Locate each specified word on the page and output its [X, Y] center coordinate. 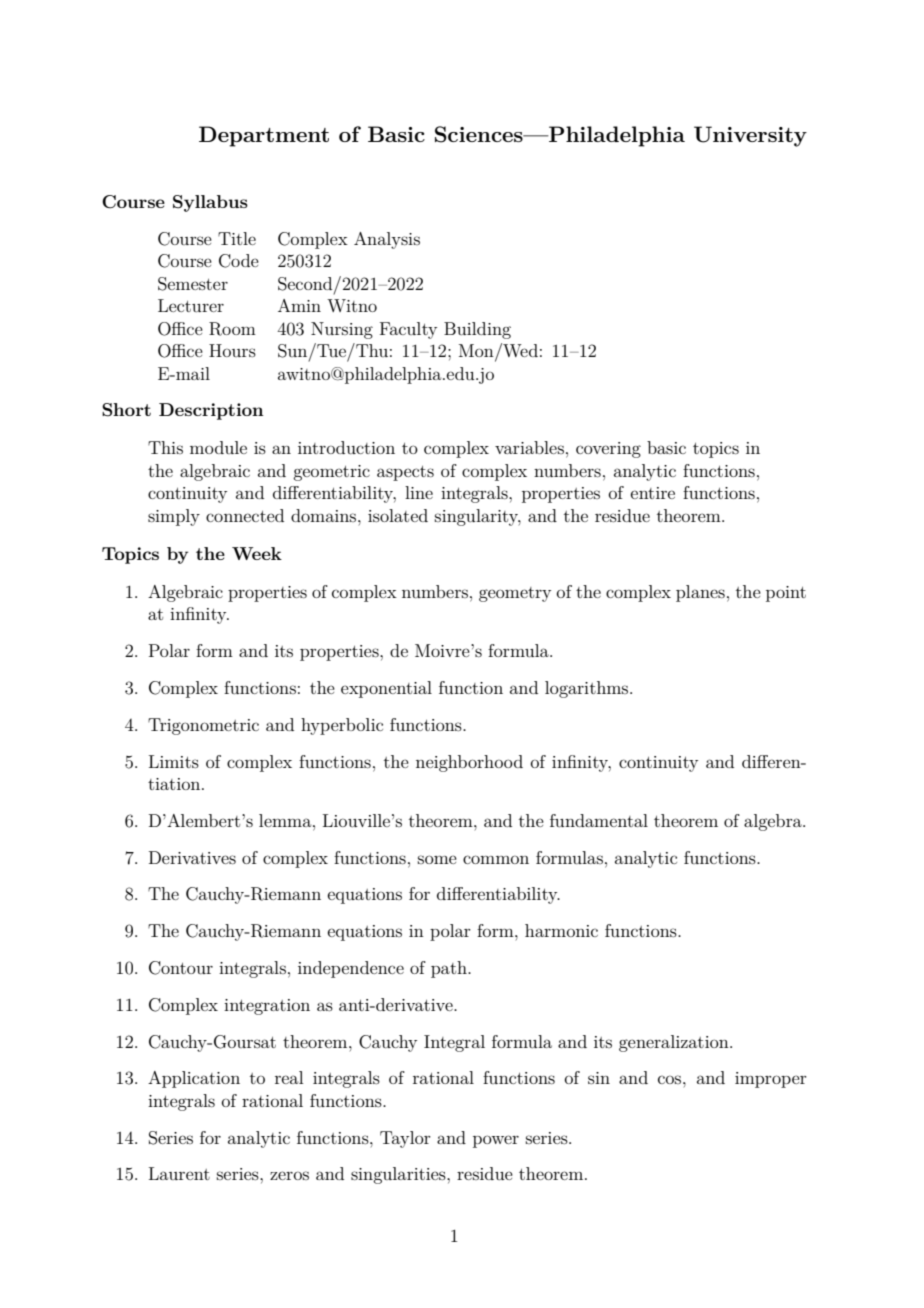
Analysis [387, 240]
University [750, 136]
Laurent [179, 1173]
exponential [386, 689]
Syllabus [210, 203]
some [437, 859]
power [496, 1141]
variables [529, 447]
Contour [181, 968]
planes [700, 593]
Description [211, 411]
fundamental [599, 820]
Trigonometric [203, 726]
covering [608, 450]
